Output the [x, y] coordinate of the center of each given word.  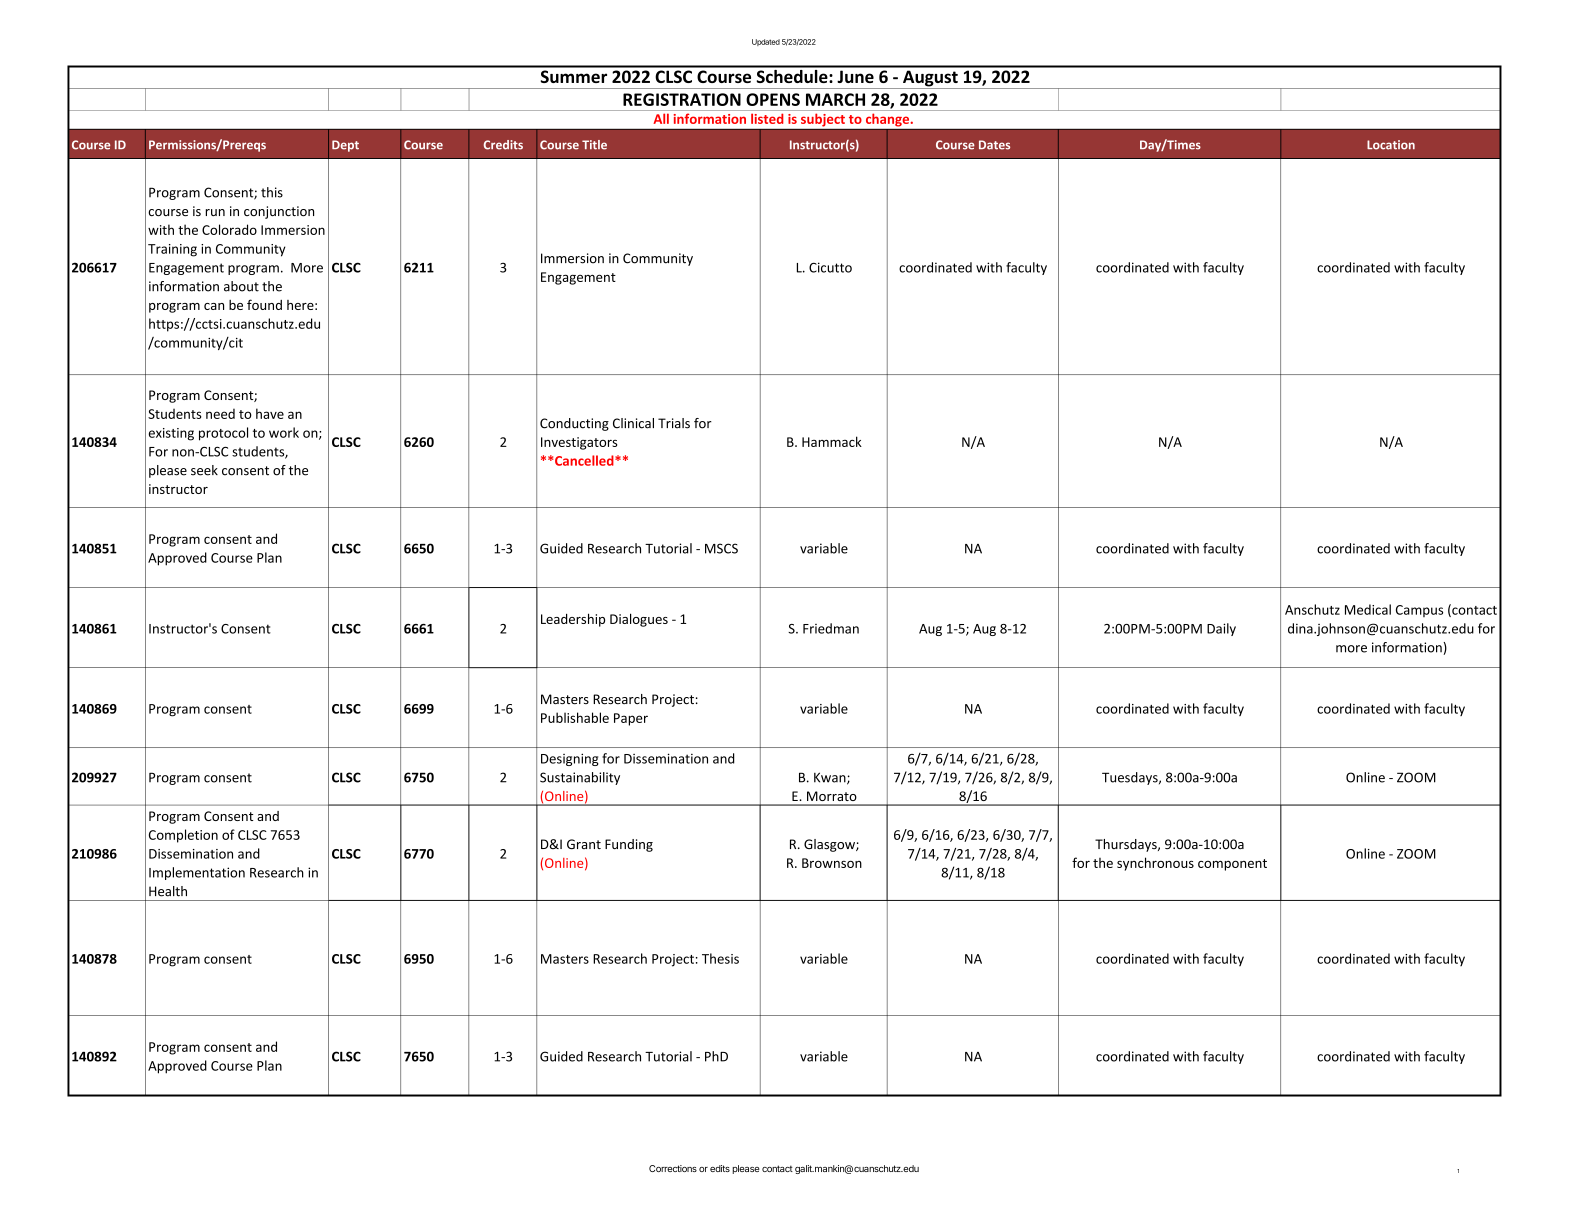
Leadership [573, 620]
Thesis [720, 958]
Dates [994, 145]
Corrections [673, 1168]
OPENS [773, 99]
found [264, 304]
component [1232, 865]
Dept [345, 146]
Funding [629, 845]
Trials [674, 423]
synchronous [1155, 864]
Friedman [831, 628]
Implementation [197, 873]
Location [1391, 145]
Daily [1221, 629]
